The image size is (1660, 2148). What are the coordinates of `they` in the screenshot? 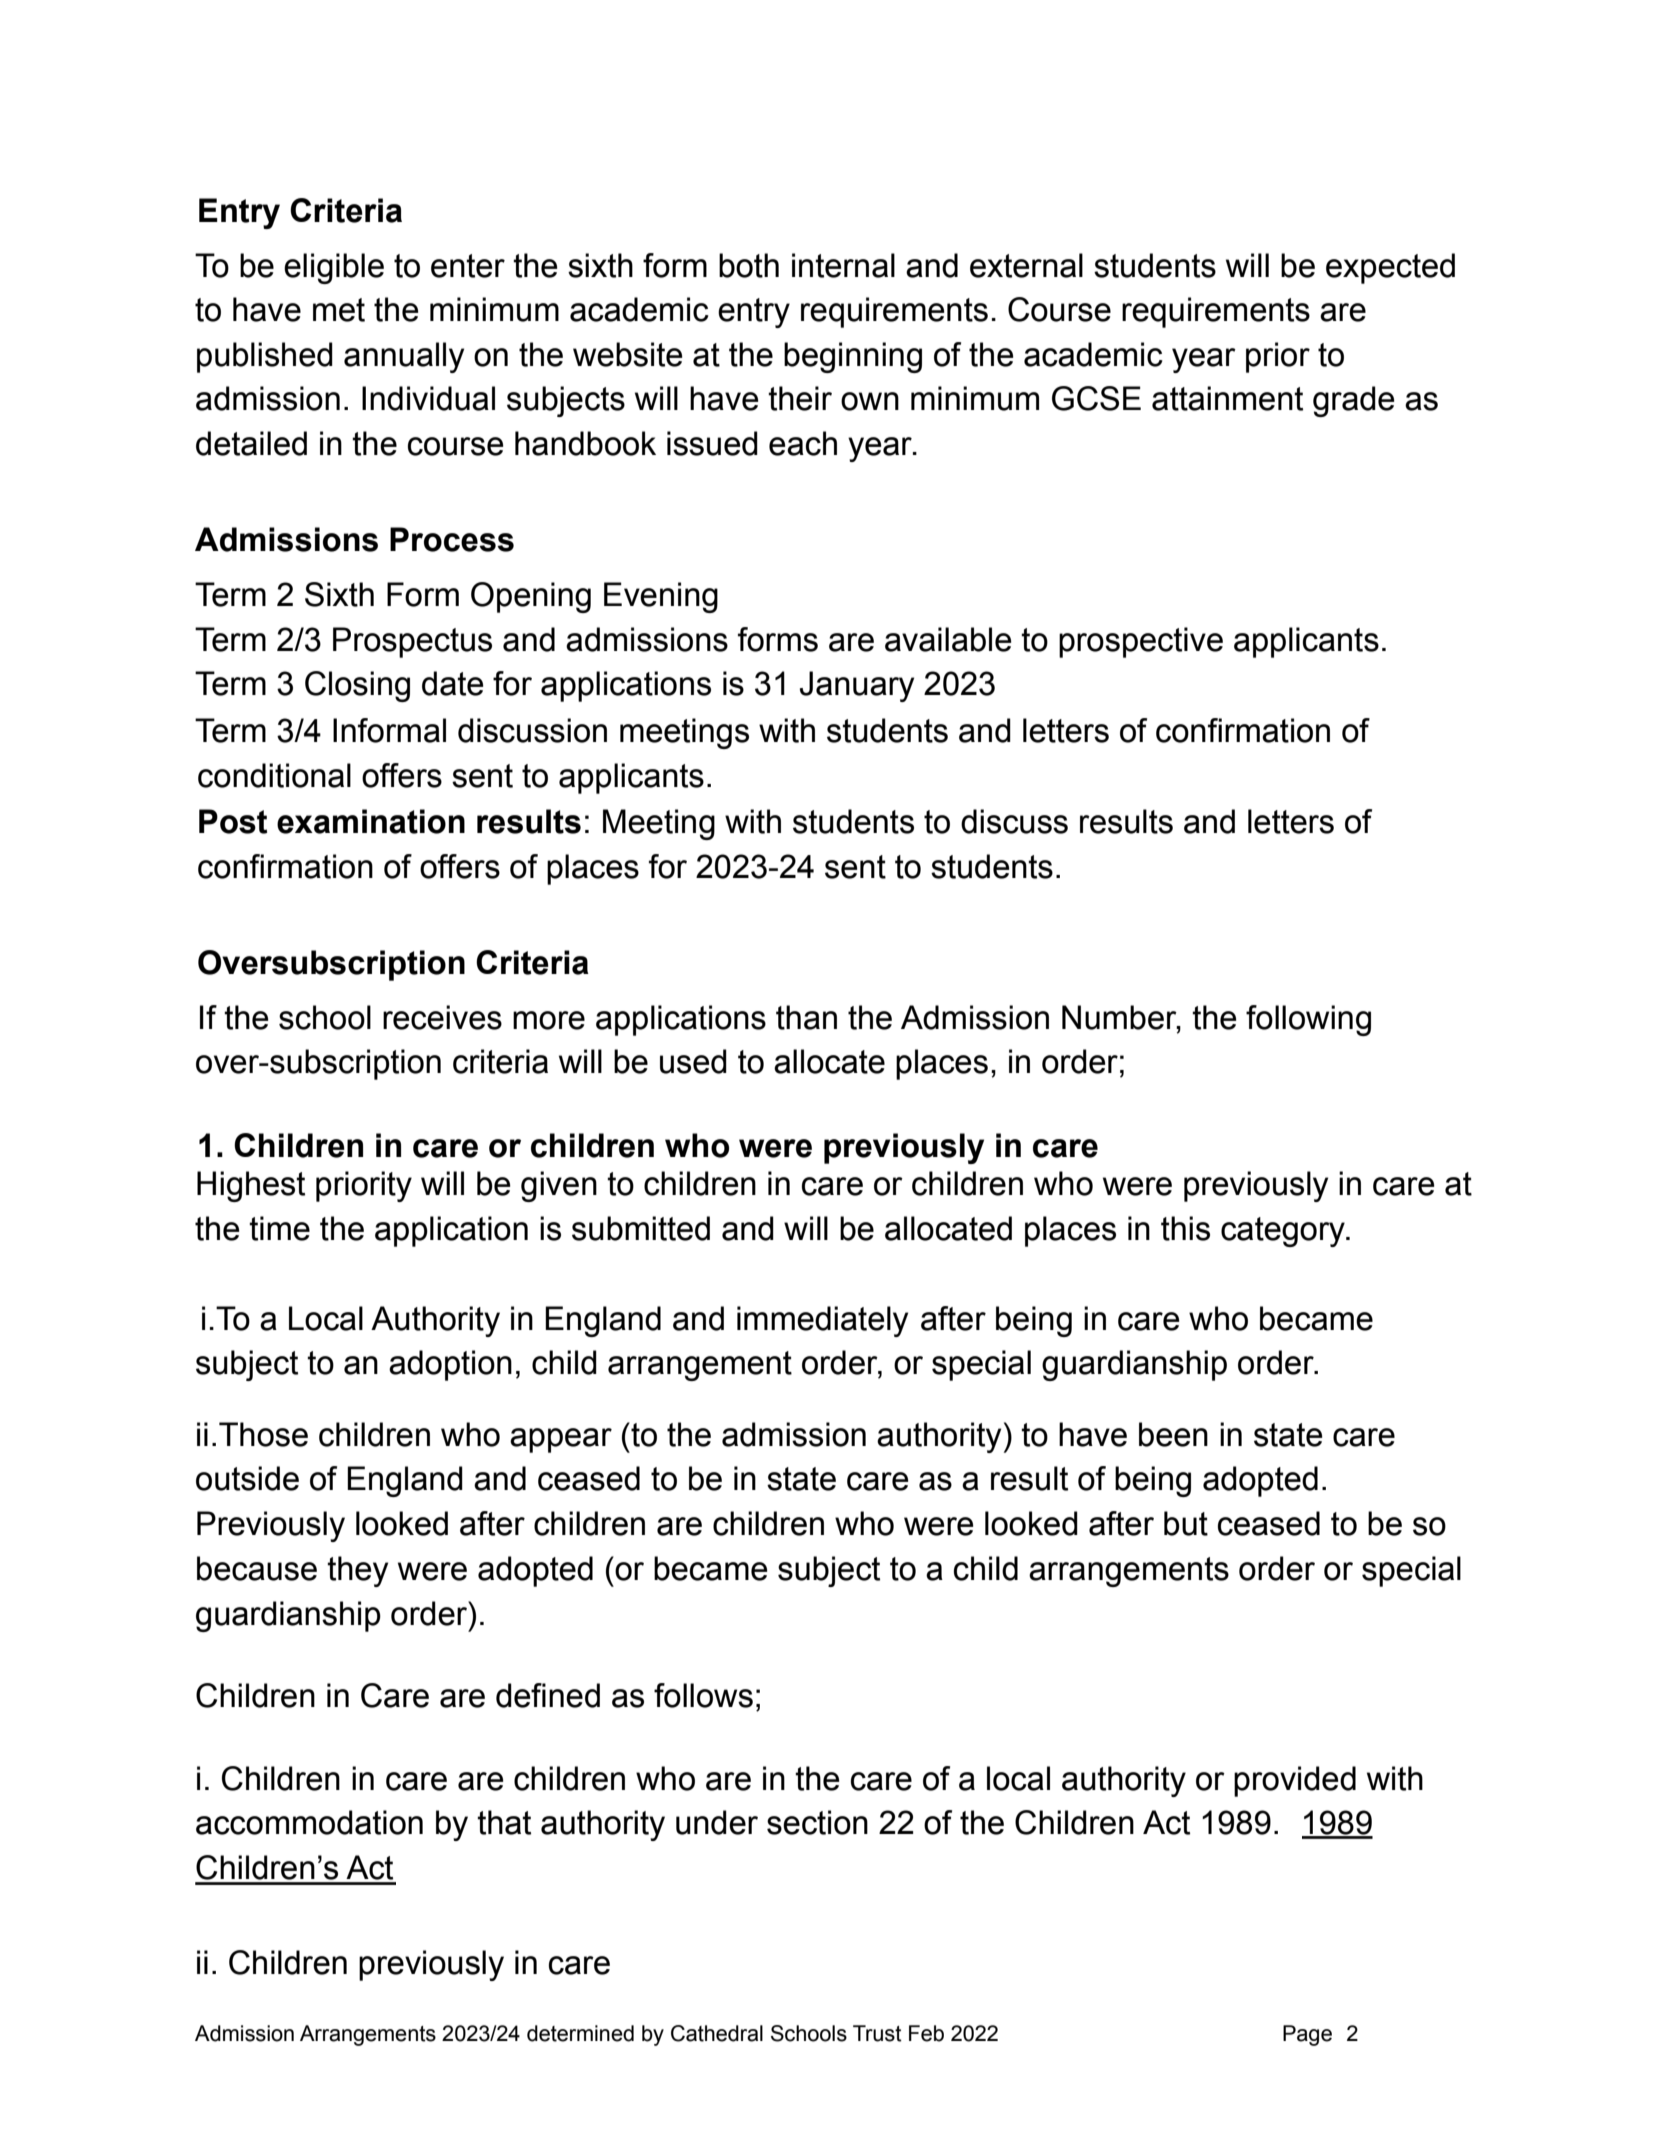 It's located at (357, 1571).
